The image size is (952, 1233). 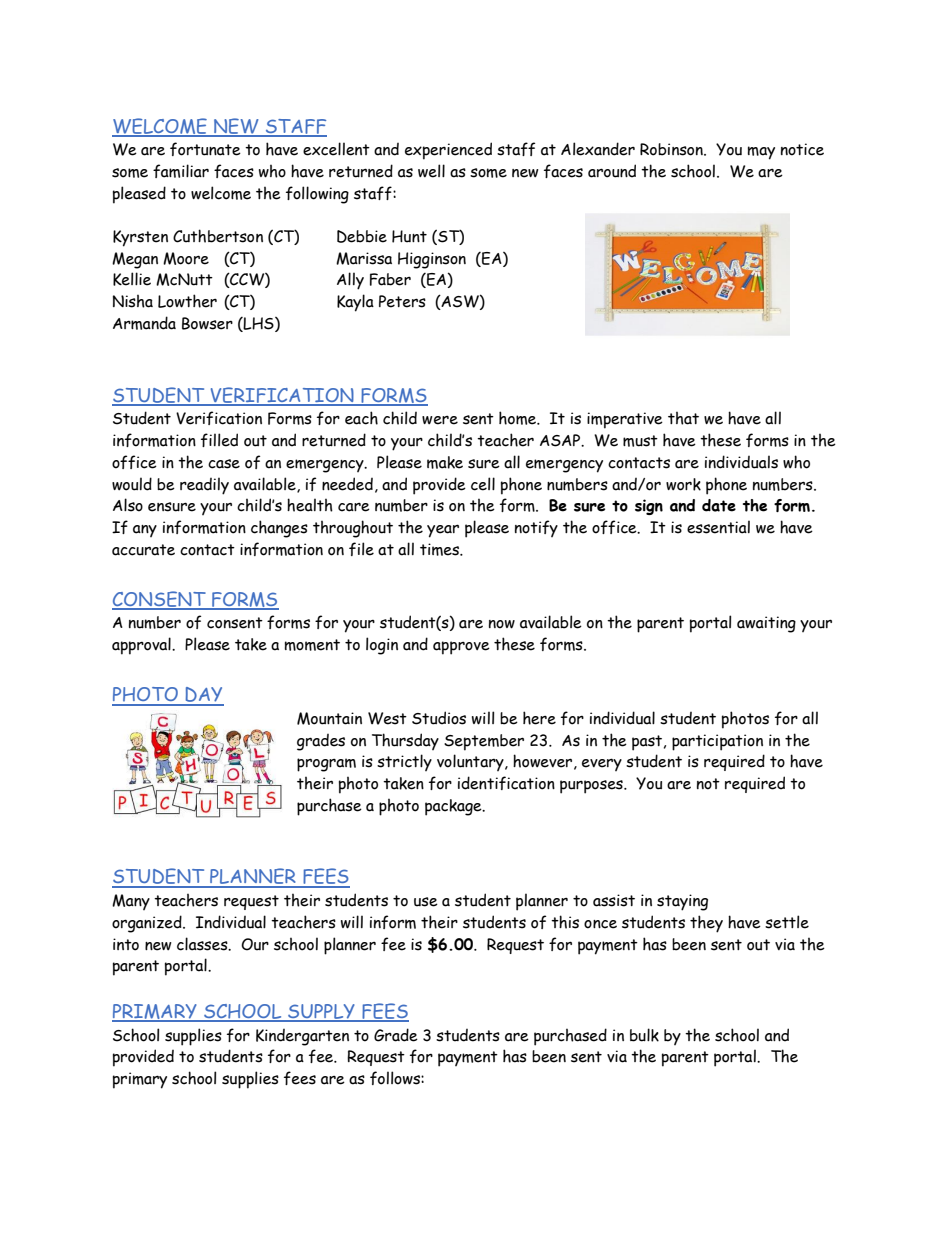 I want to click on may, so click(x=761, y=153).
